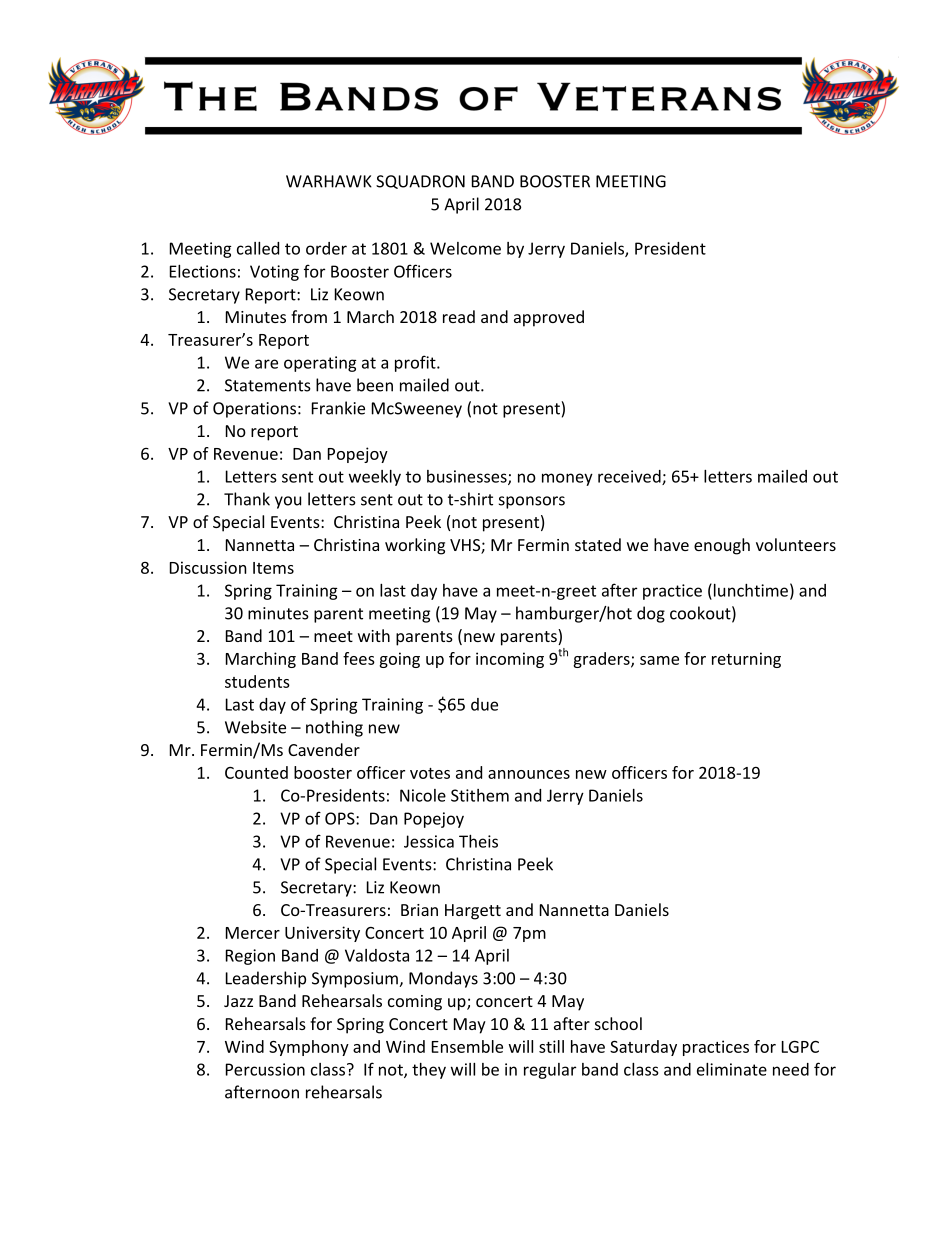 The height and width of the screenshot is (1233, 952). What do you see at coordinates (288, 502) in the screenshot?
I see `you` at bounding box center [288, 502].
